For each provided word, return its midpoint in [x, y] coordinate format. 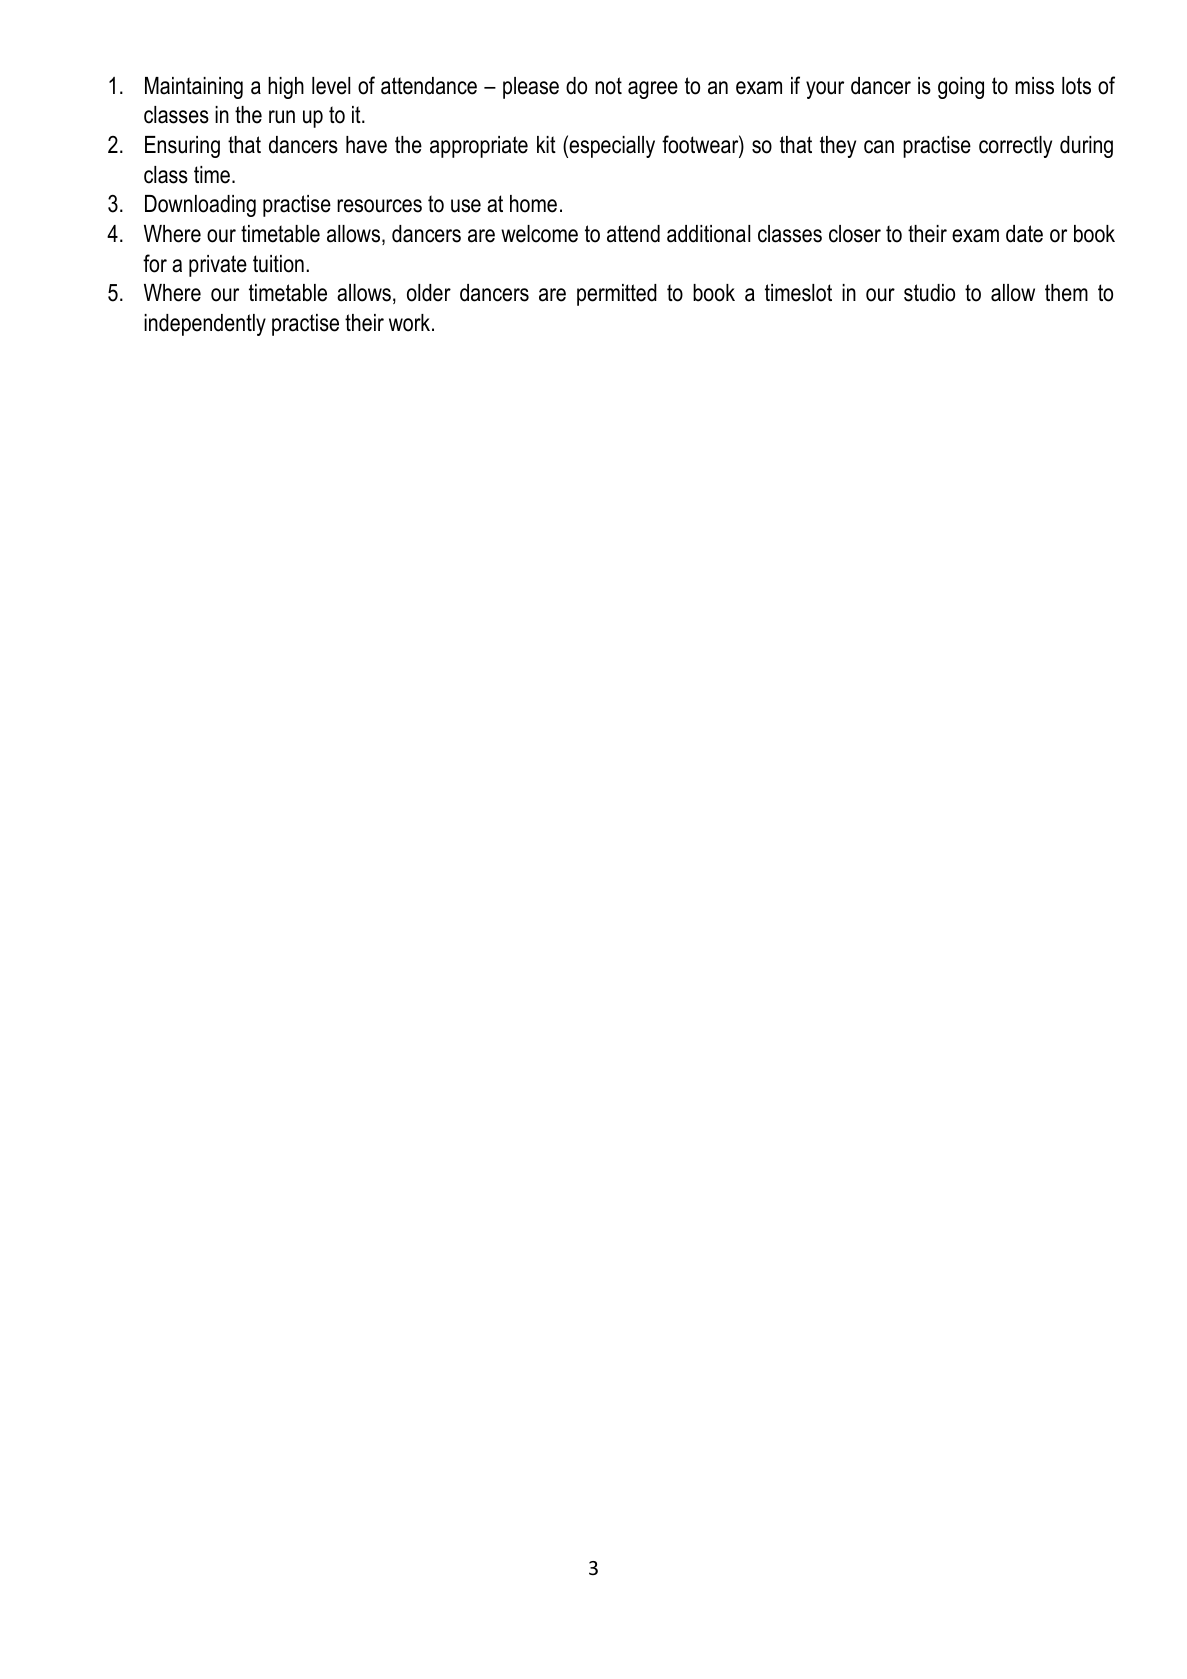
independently [205, 325]
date [1024, 234]
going [961, 88]
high [286, 88]
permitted [617, 295]
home [533, 204]
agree [653, 90]
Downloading [200, 206]
